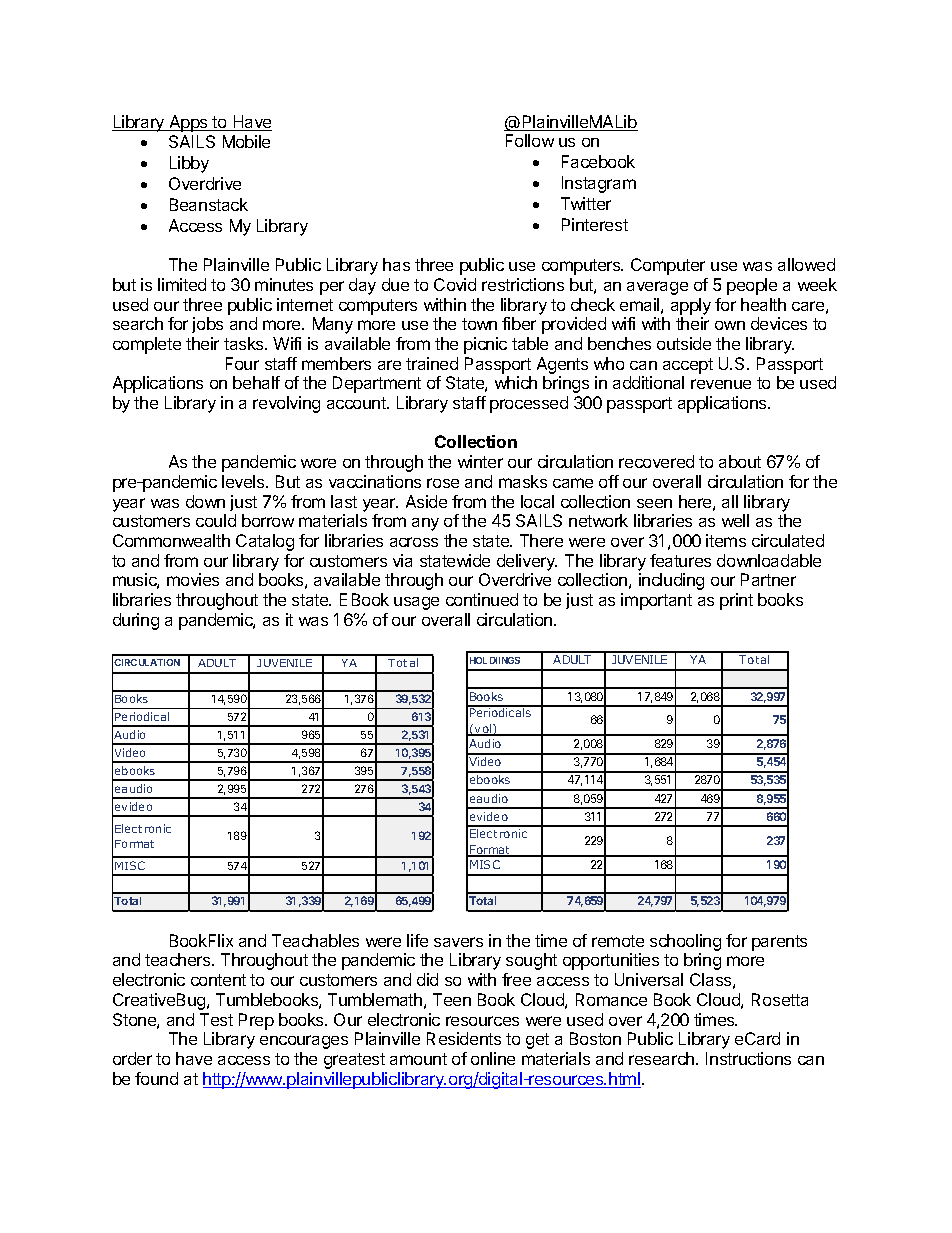 The image size is (952, 1233). I want to click on Libby, so click(189, 164).
